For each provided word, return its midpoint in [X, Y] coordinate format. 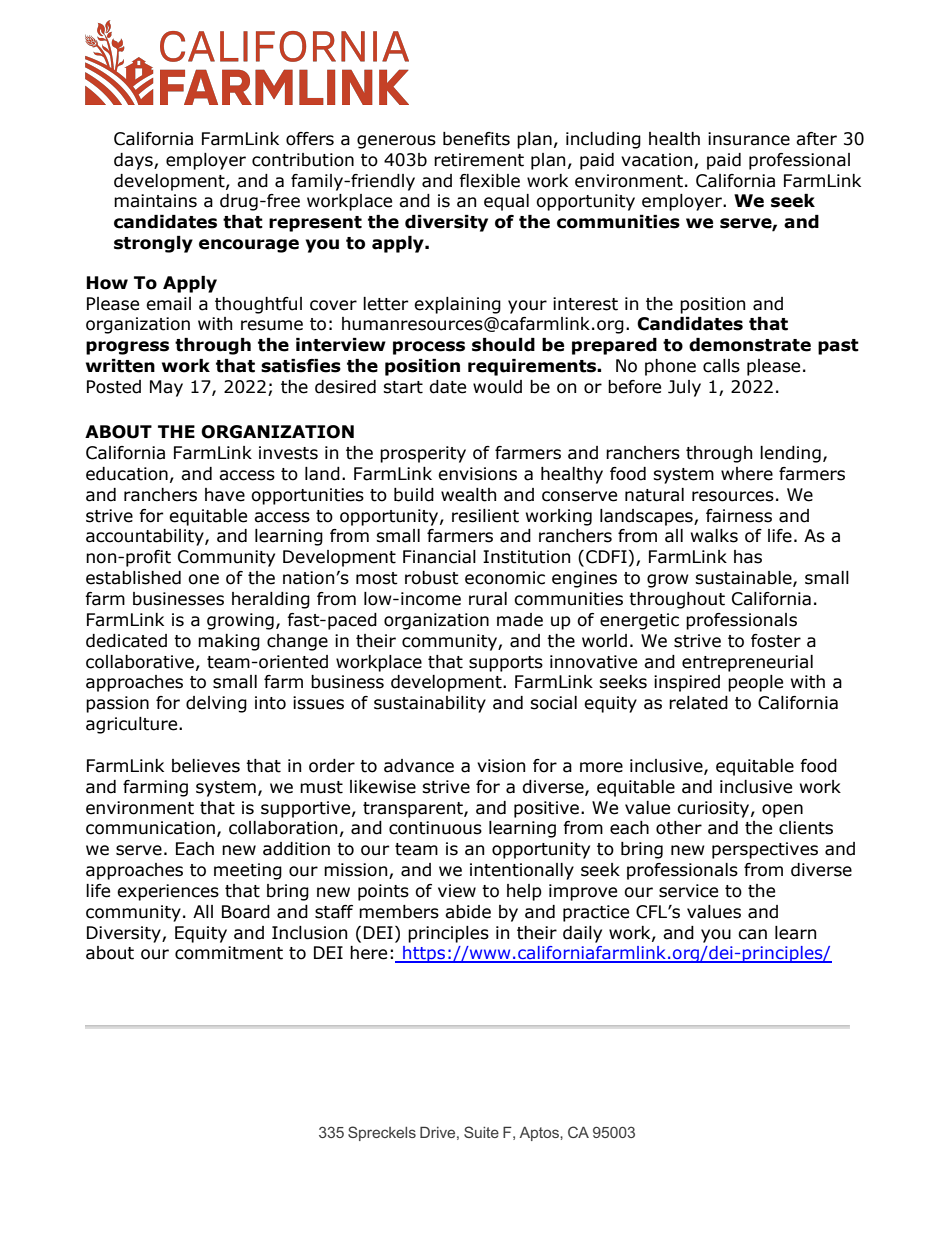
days [134, 161]
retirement [479, 160]
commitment [229, 953]
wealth [468, 495]
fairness [739, 516]
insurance [749, 139]
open [782, 811]
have [225, 495]
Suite [481, 1132]
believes [206, 766]
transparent [414, 810]
